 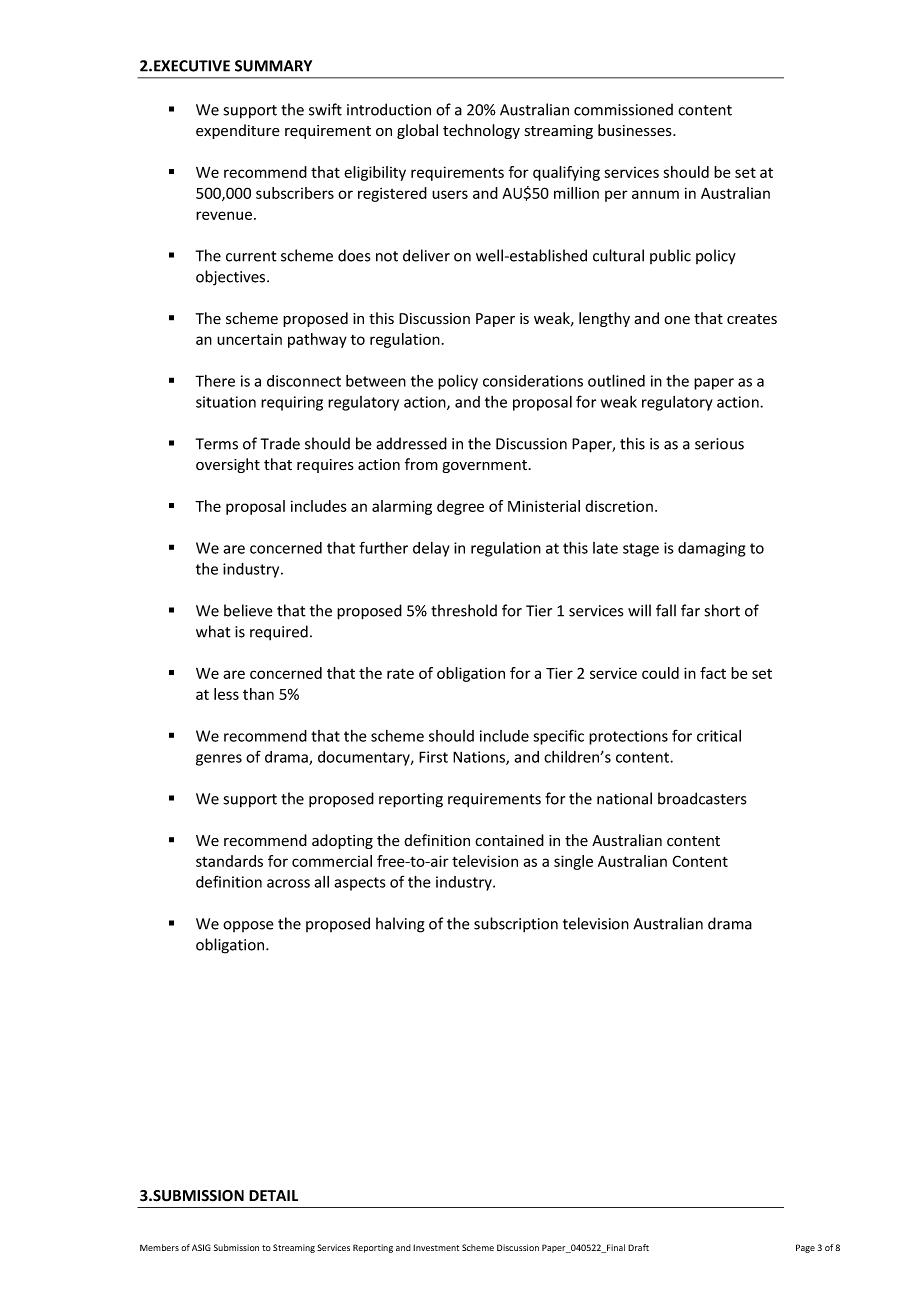 What do you see at coordinates (238, 131) in the screenshot?
I see `expenditure` at bounding box center [238, 131].
